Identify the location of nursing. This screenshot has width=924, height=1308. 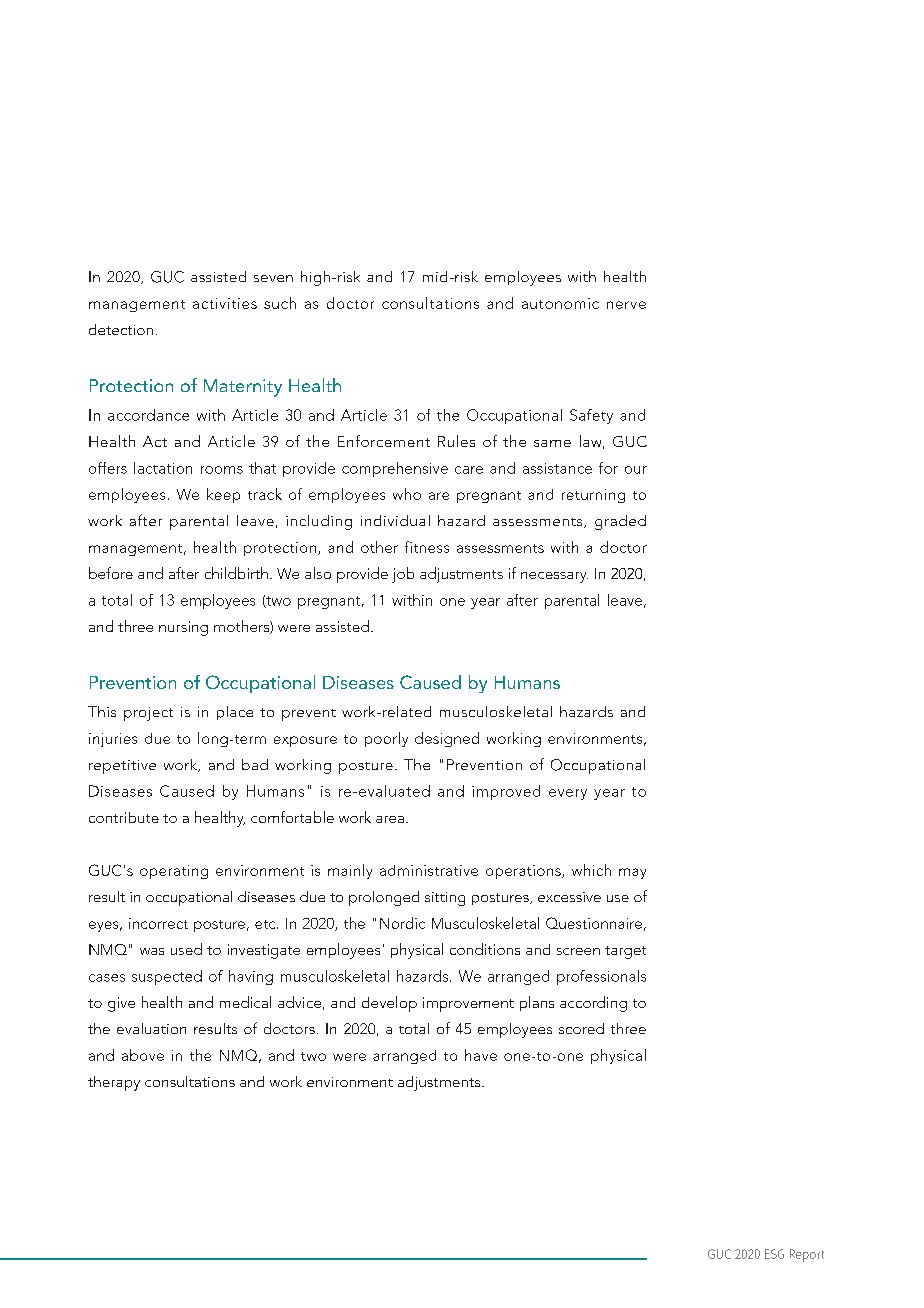
(183, 628).
